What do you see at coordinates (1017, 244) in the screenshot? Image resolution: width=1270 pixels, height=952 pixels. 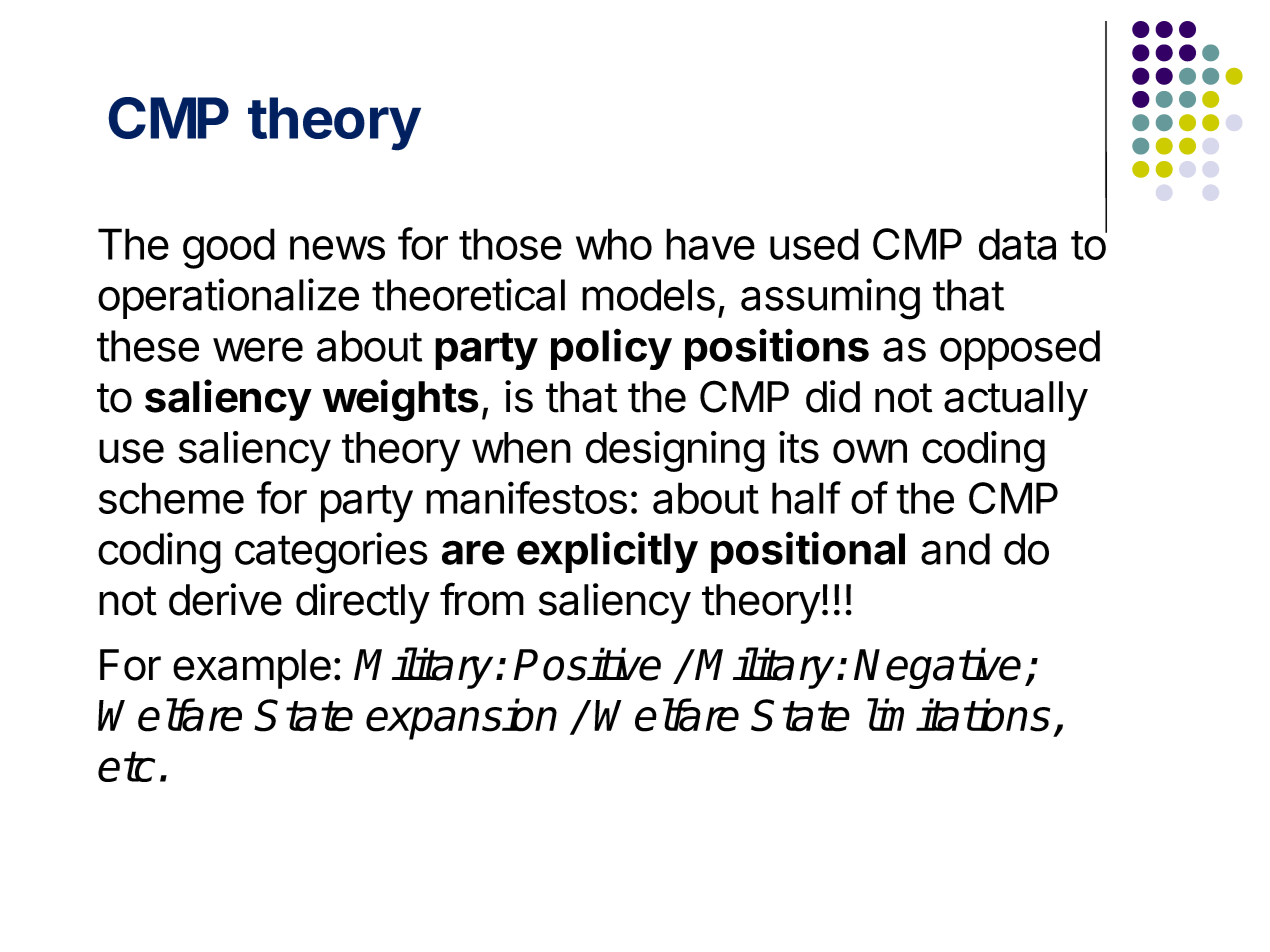 I see `data` at bounding box center [1017, 244].
